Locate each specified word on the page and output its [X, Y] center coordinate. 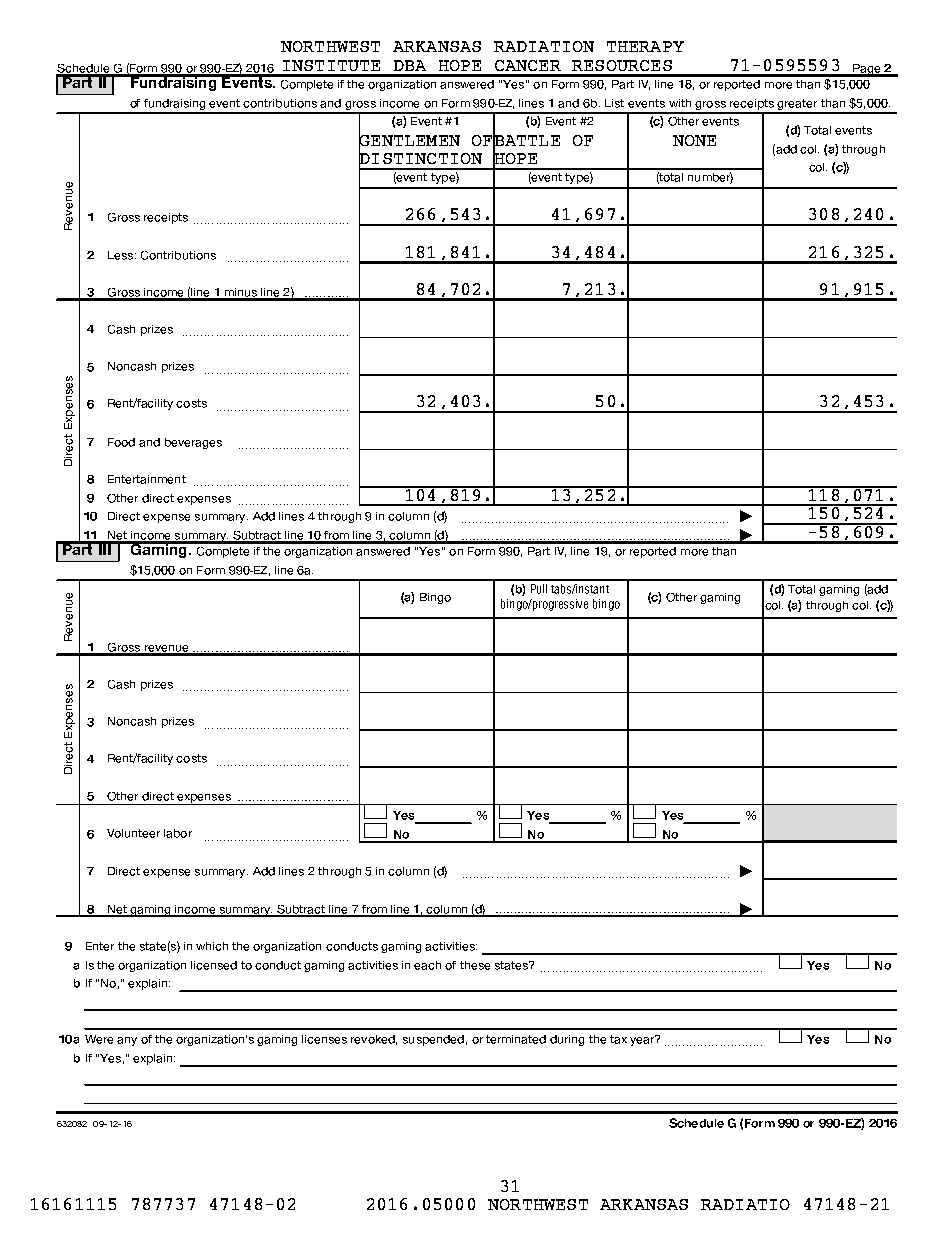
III [104, 548]
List [614, 103]
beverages [193, 443]
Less [122, 255]
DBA [410, 65]
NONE [694, 140]
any [127, 1041]
